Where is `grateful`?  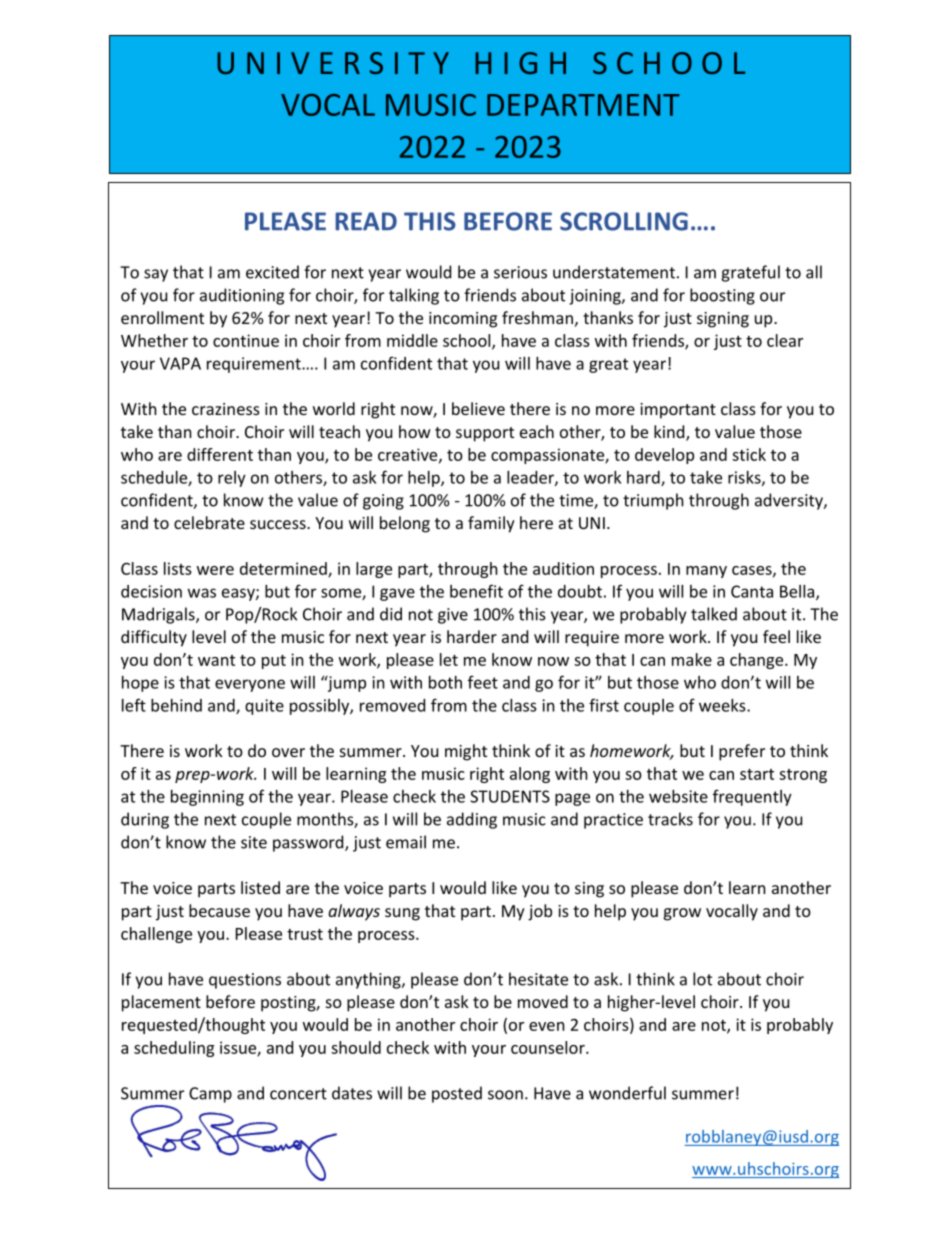
grateful is located at coordinates (750, 273).
